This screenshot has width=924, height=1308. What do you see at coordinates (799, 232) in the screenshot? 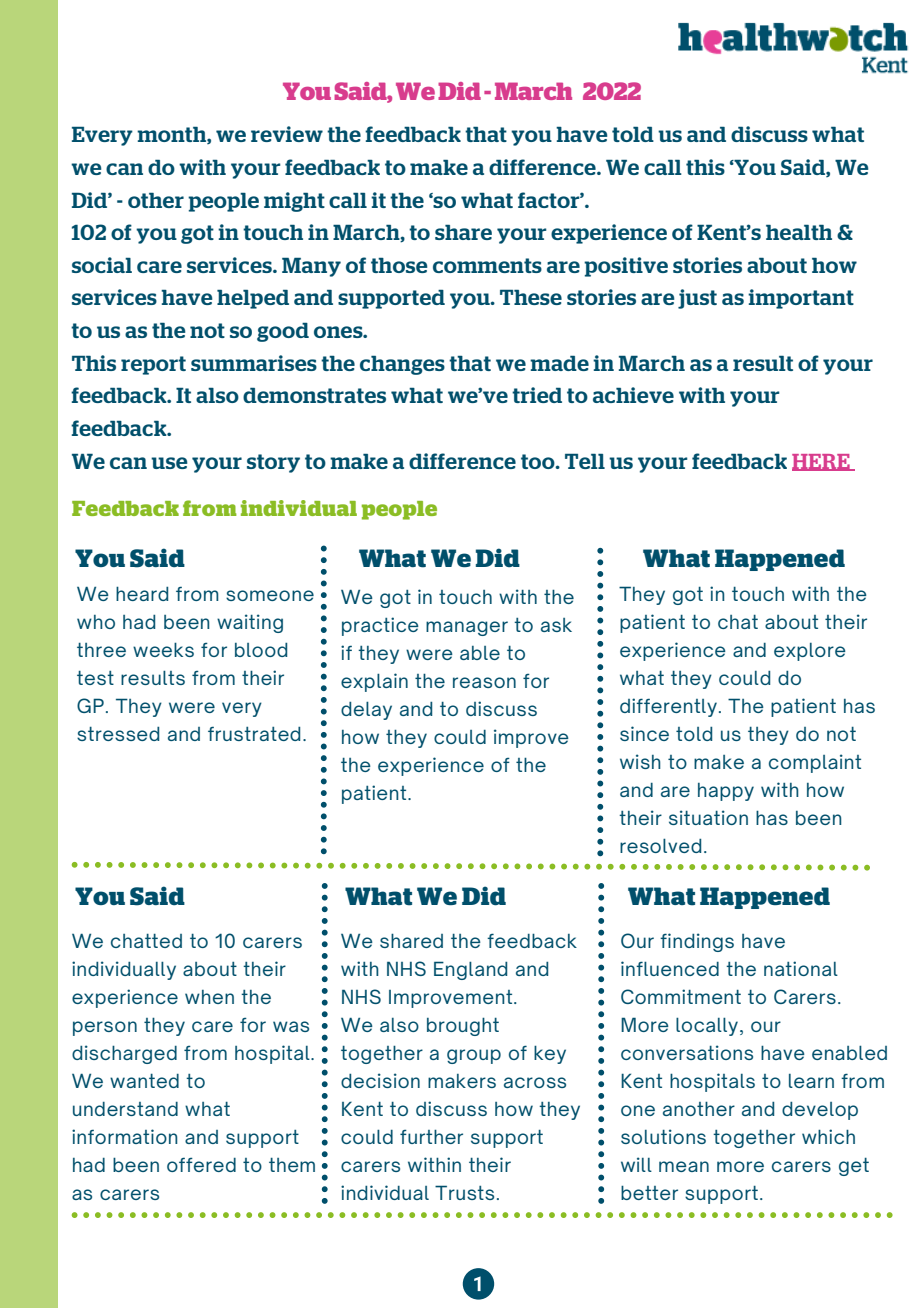
I see `health` at bounding box center [799, 232].
